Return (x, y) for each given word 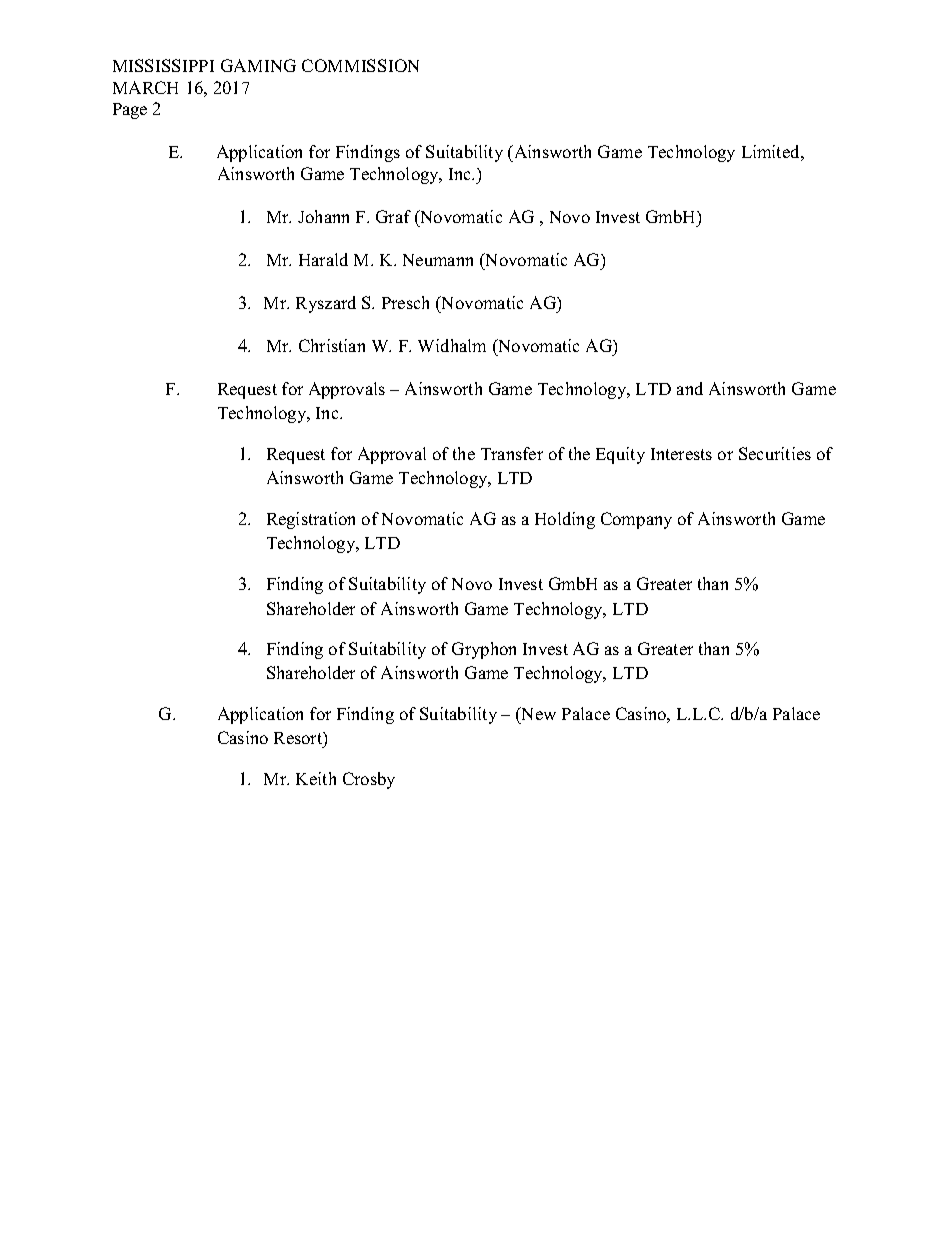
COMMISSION (360, 65)
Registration (311, 520)
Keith (316, 778)
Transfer (512, 453)
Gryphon (484, 650)
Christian (332, 345)
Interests (681, 454)
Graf (393, 216)
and (690, 388)
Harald (323, 259)
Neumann (438, 260)
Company (636, 520)
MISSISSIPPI (163, 65)
